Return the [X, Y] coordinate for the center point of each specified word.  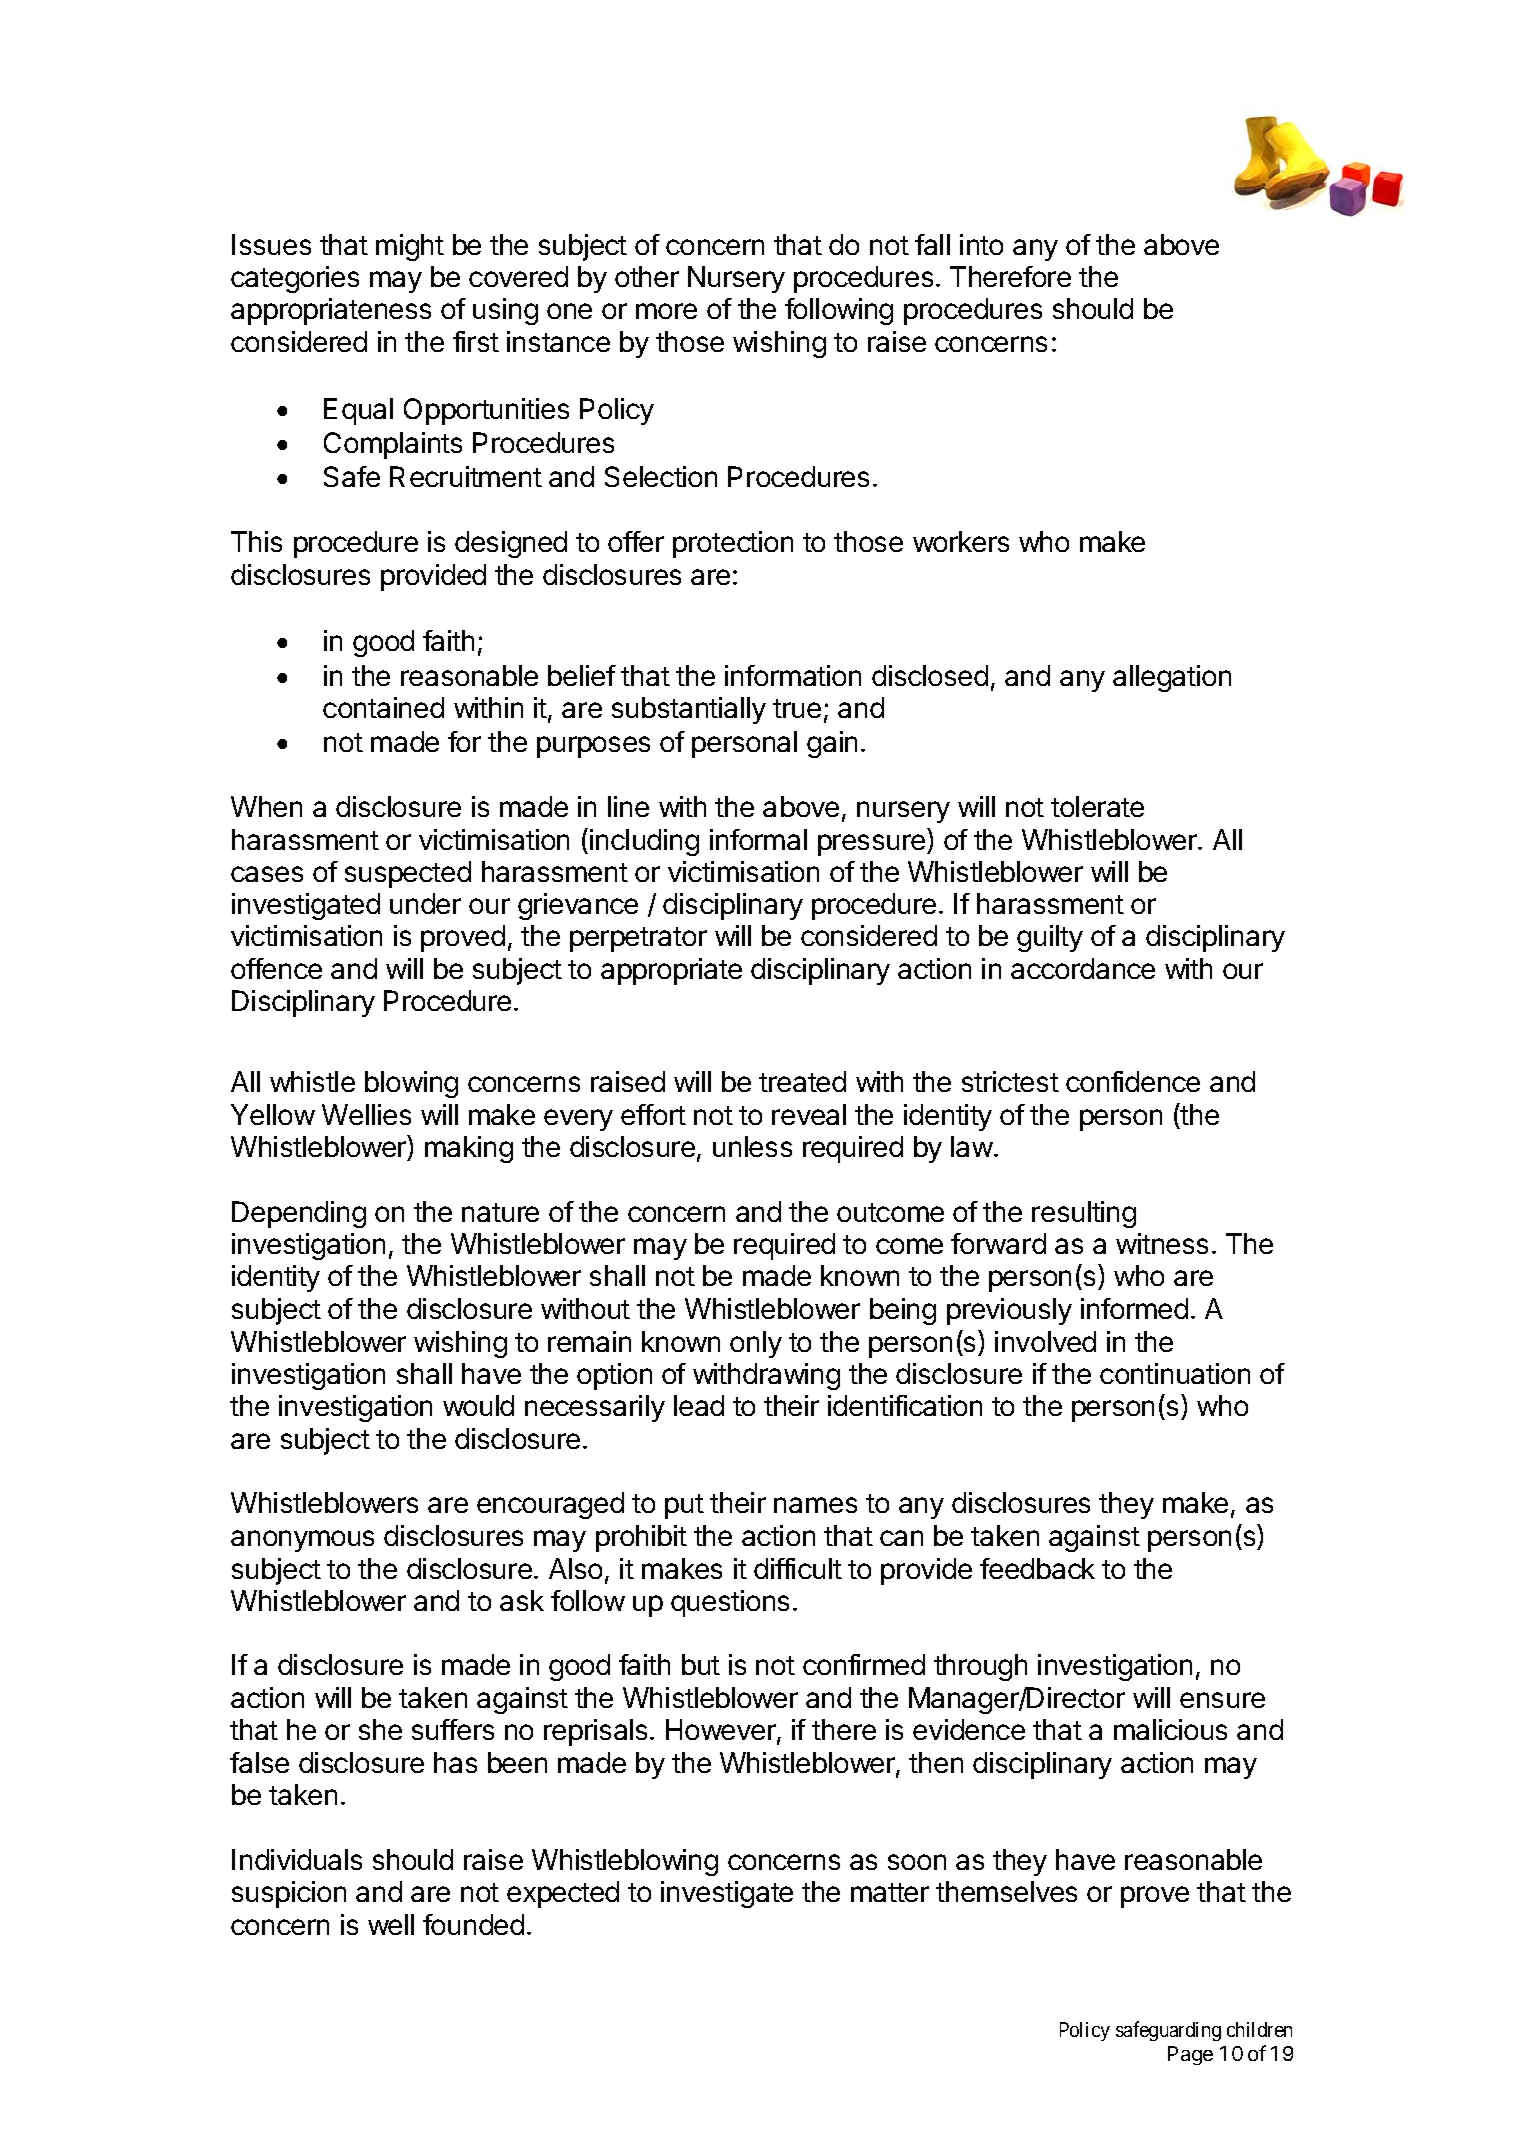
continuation [1175, 1373]
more [666, 311]
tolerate [1097, 806]
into [981, 244]
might [410, 247]
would [478, 1405]
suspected [408, 874]
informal [758, 839]
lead [699, 1405]
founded [473, 1924]
